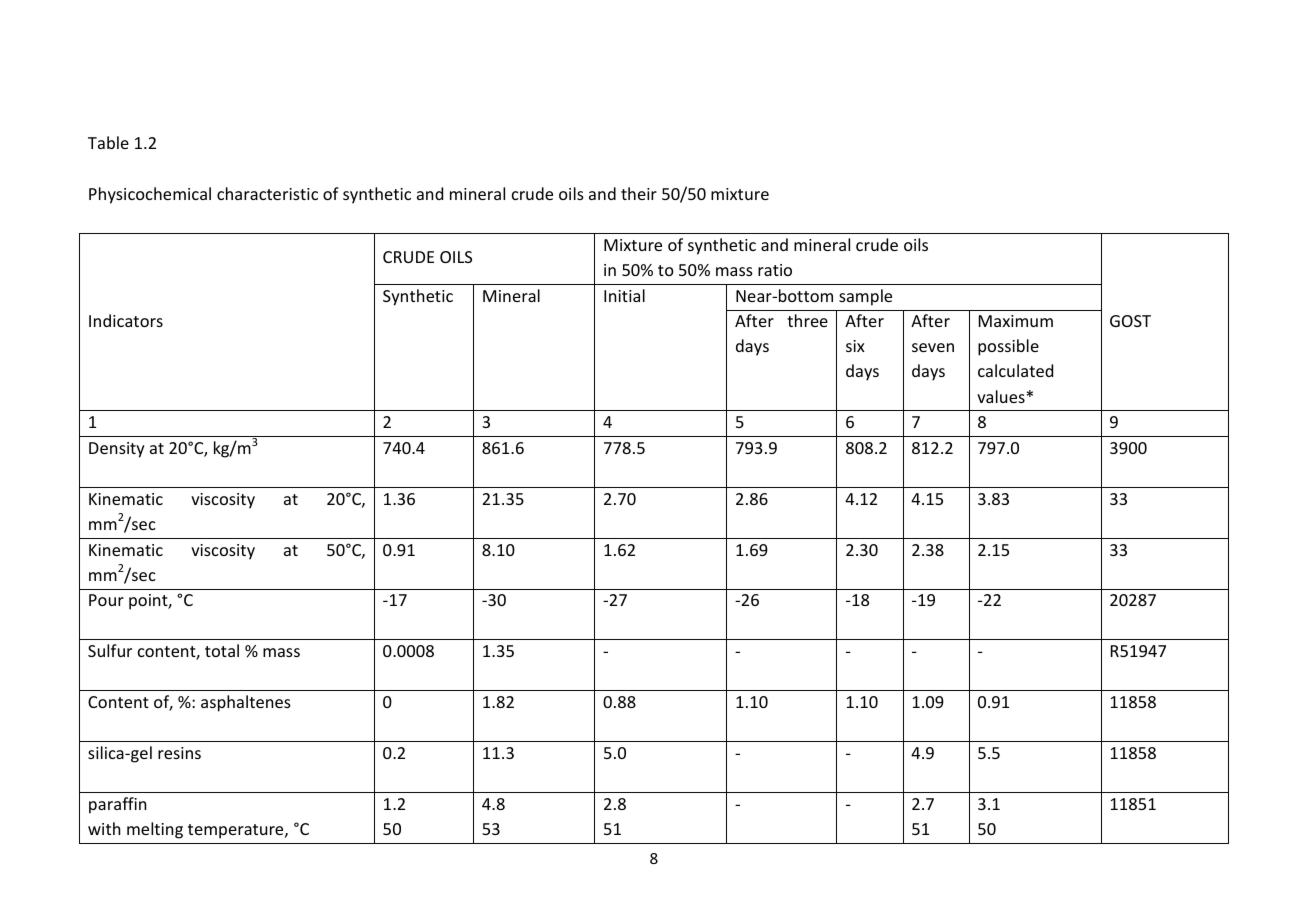 This document has width=1308, height=924. I want to click on total, so click(222, 650).
